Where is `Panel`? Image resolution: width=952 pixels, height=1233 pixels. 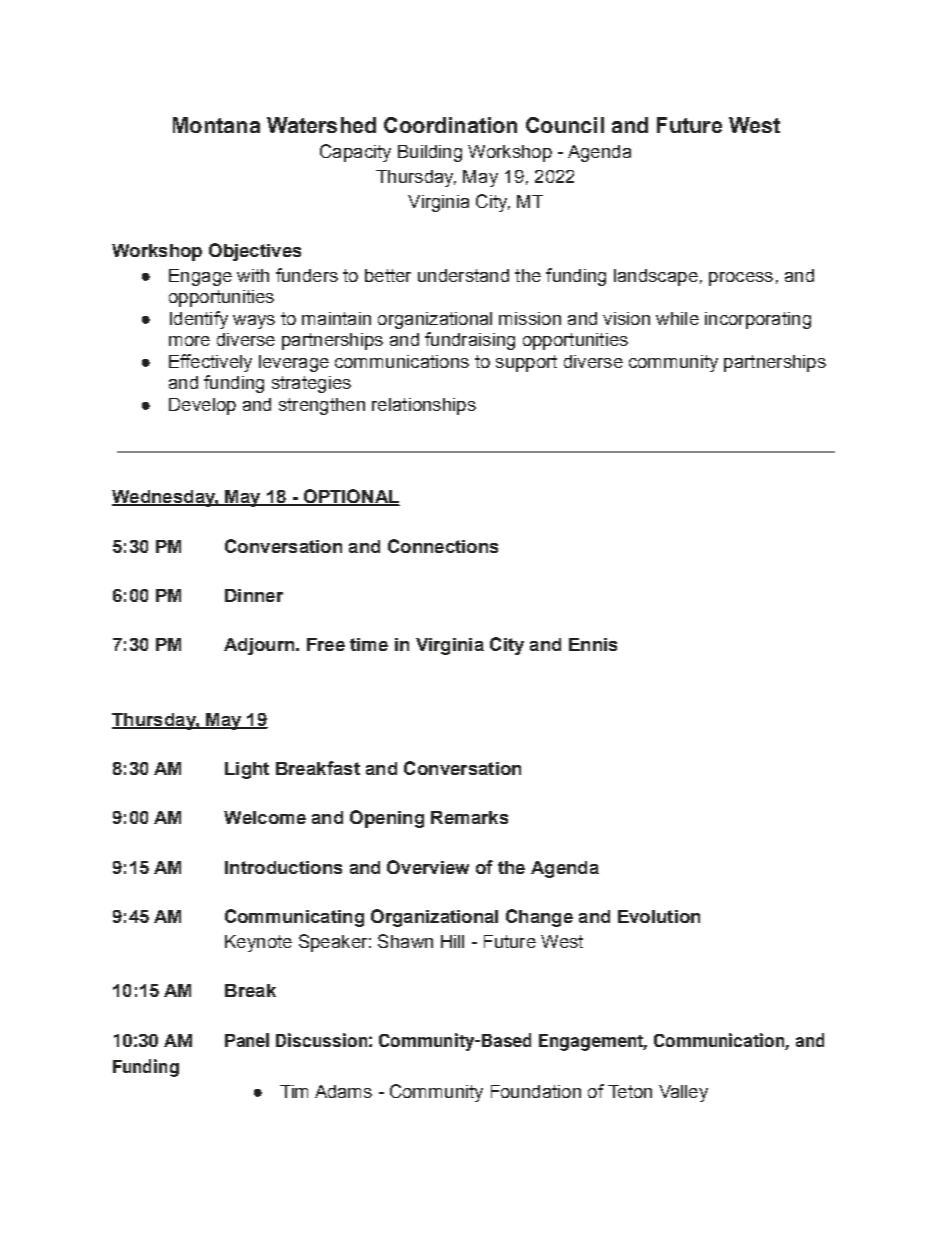
Panel is located at coordinates (247, 1040).
